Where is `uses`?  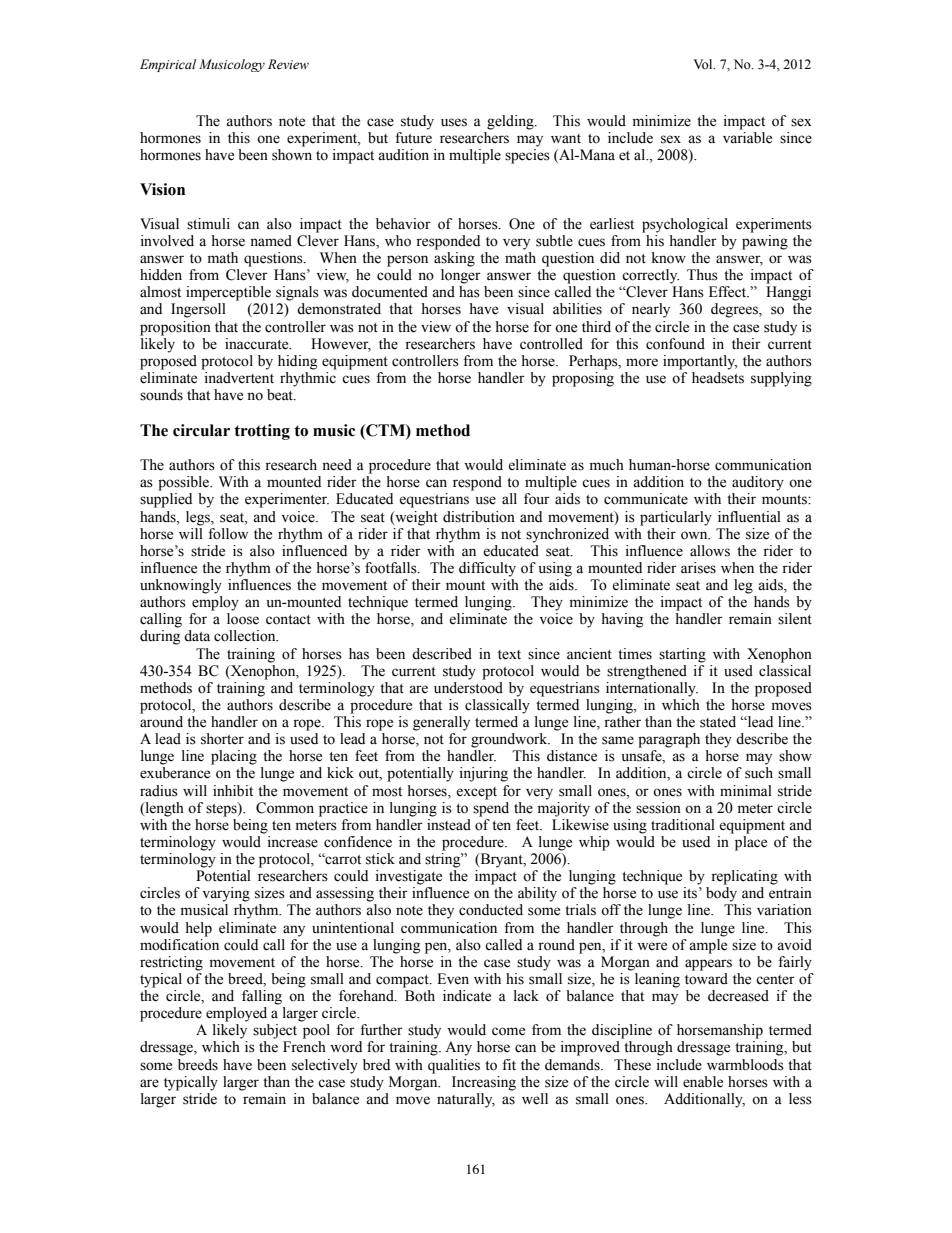
uses is located at coordinates (454, 122).
